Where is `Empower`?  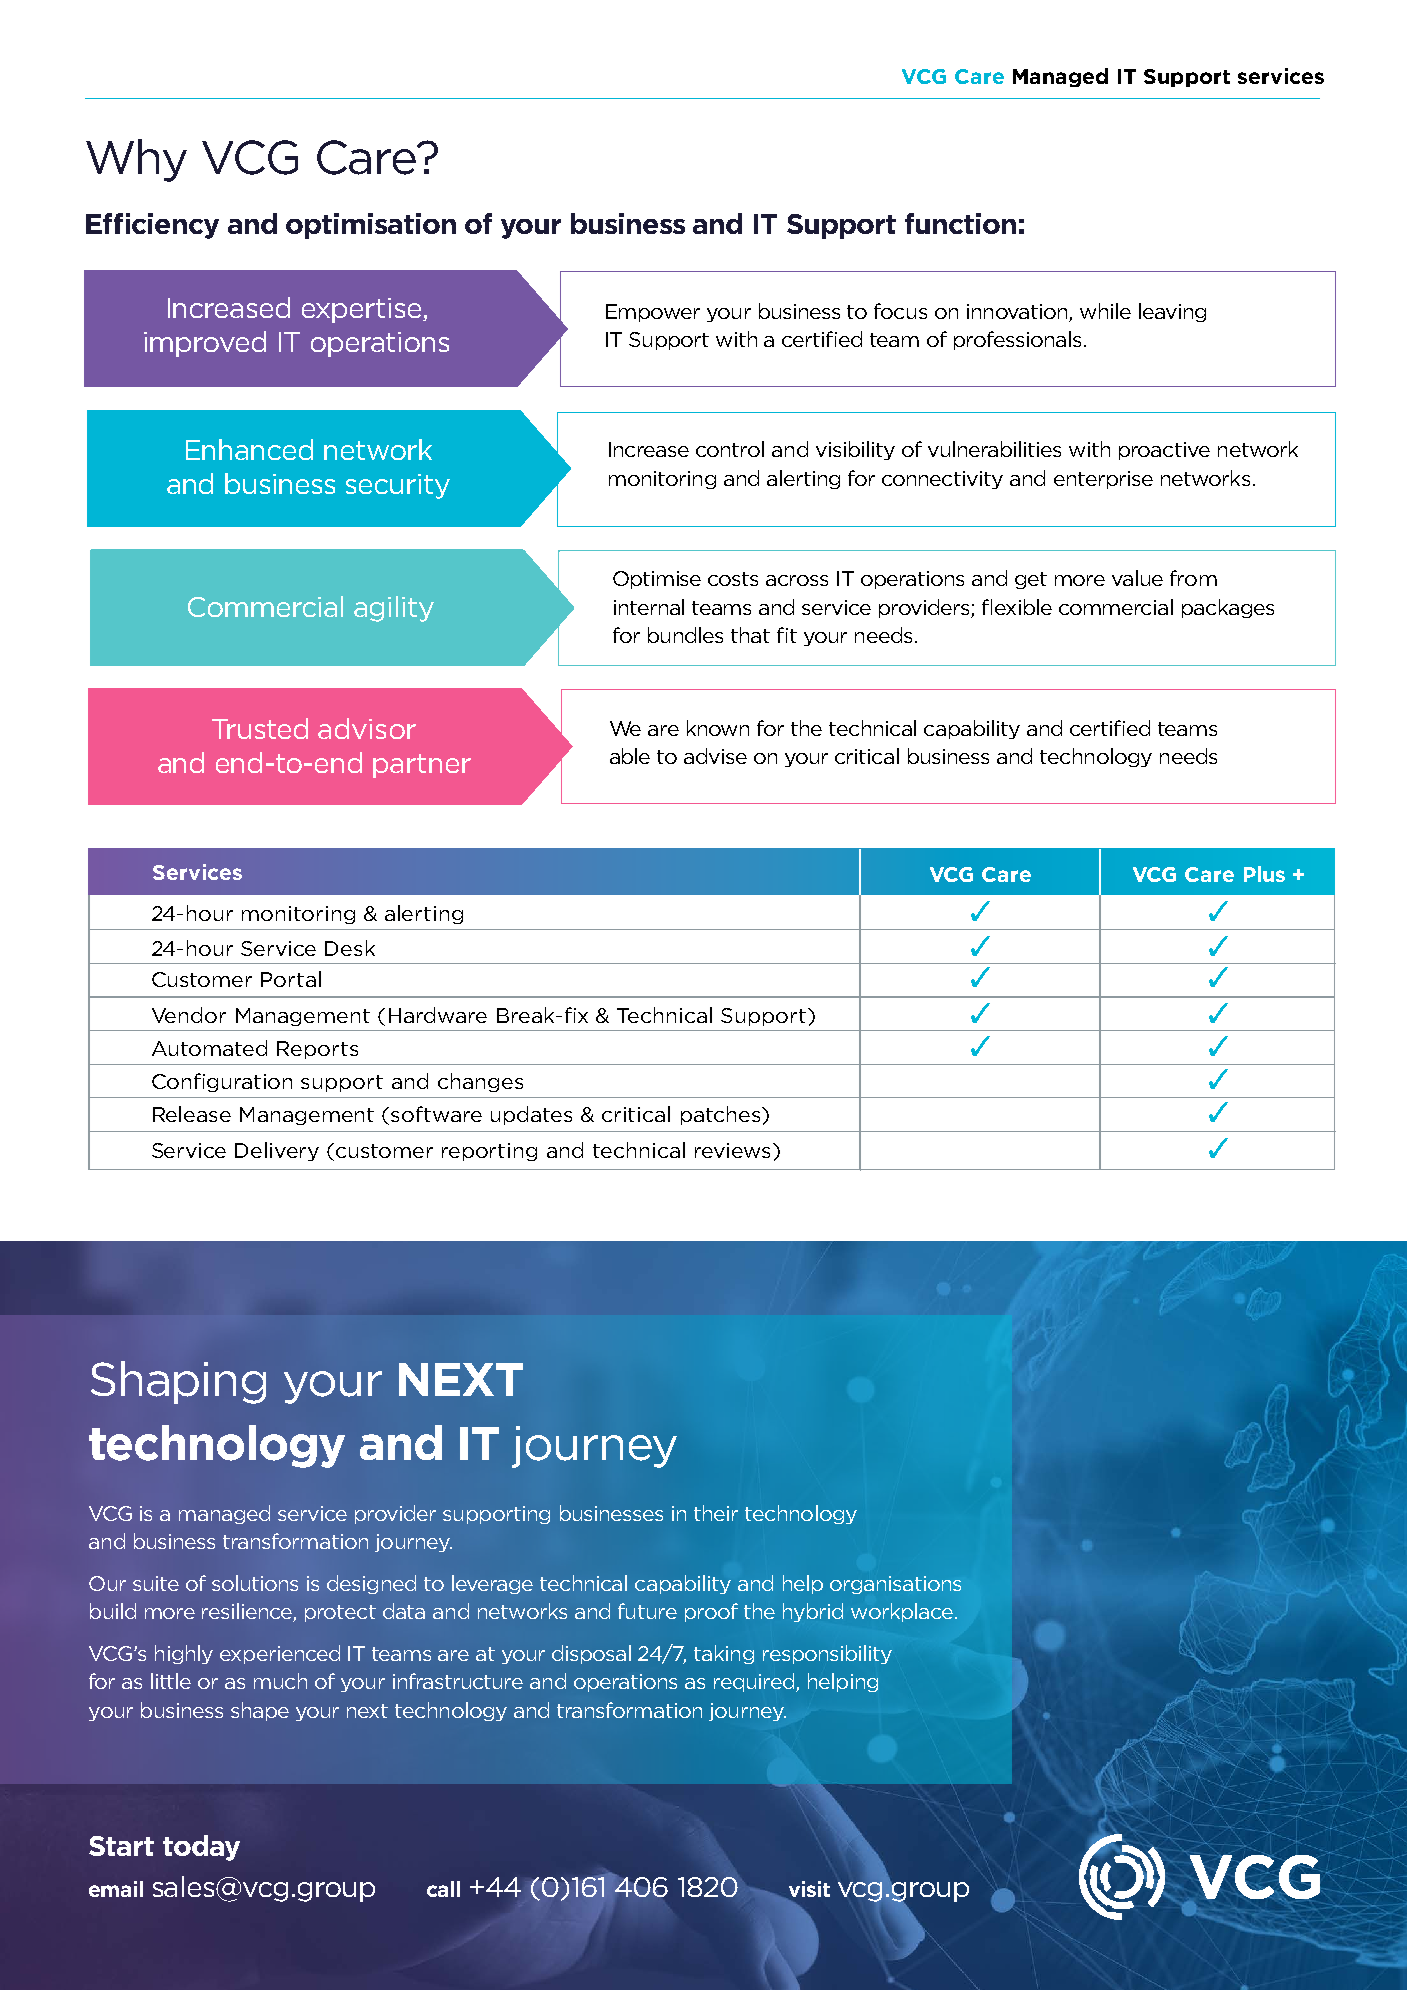 Empower is located at coordinates (653, 313).
